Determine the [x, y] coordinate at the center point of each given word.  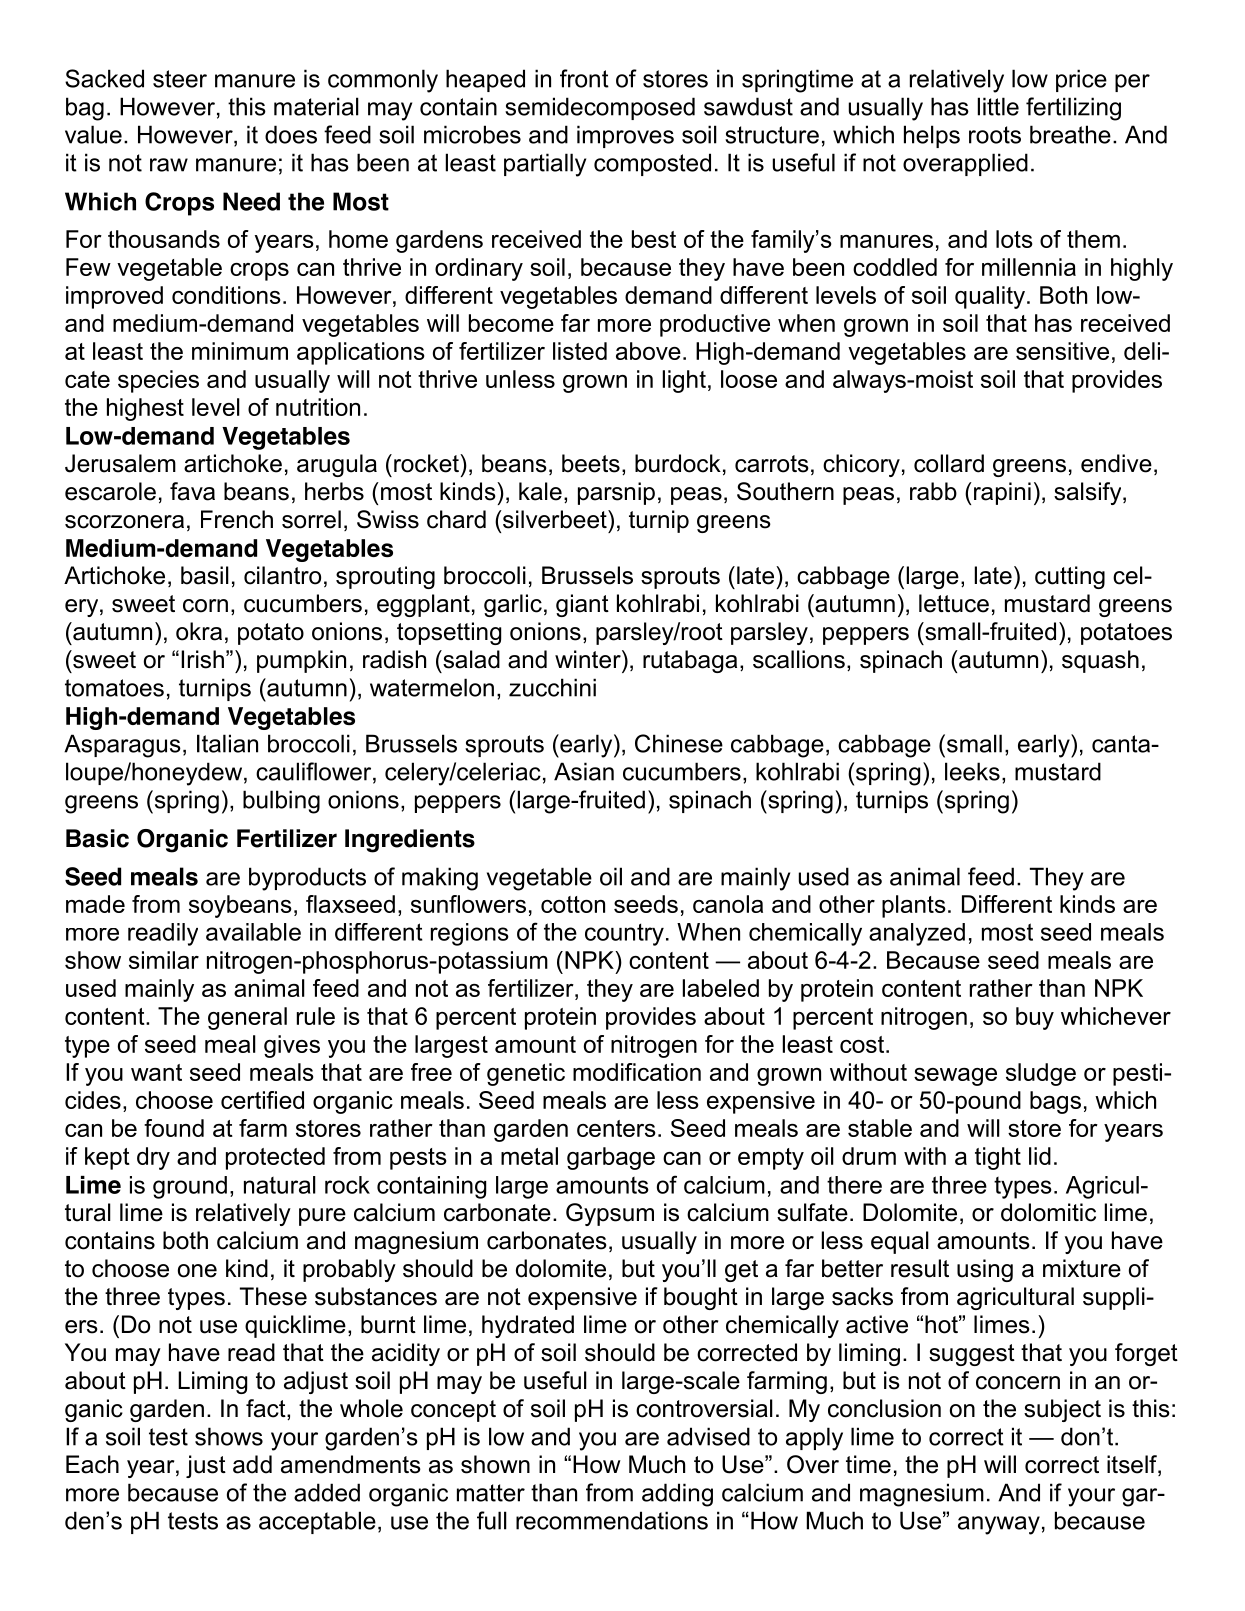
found [174, 1128]
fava [192, 491]
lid [1040, 1156]
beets [591, 463]
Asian [584, 771]
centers [616, 1128]
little [998, 106]
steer [180, 79]
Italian [227, 743]
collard [949, 463]
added [327, 1492]
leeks [972, 771]
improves [625, 136]
